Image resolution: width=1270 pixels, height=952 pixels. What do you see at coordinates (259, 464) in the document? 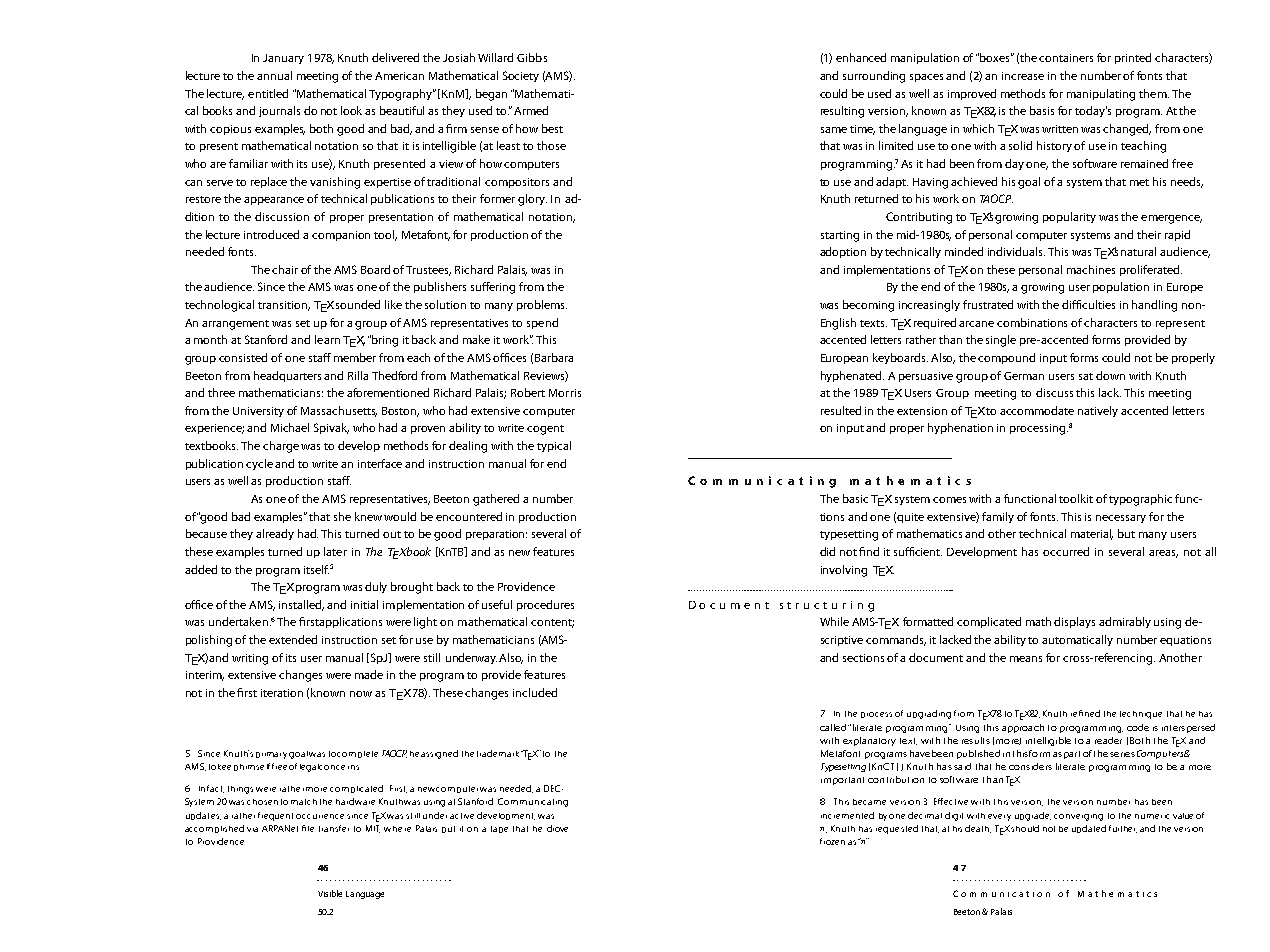
I see `cycle` at bounding box center [259, 464].
